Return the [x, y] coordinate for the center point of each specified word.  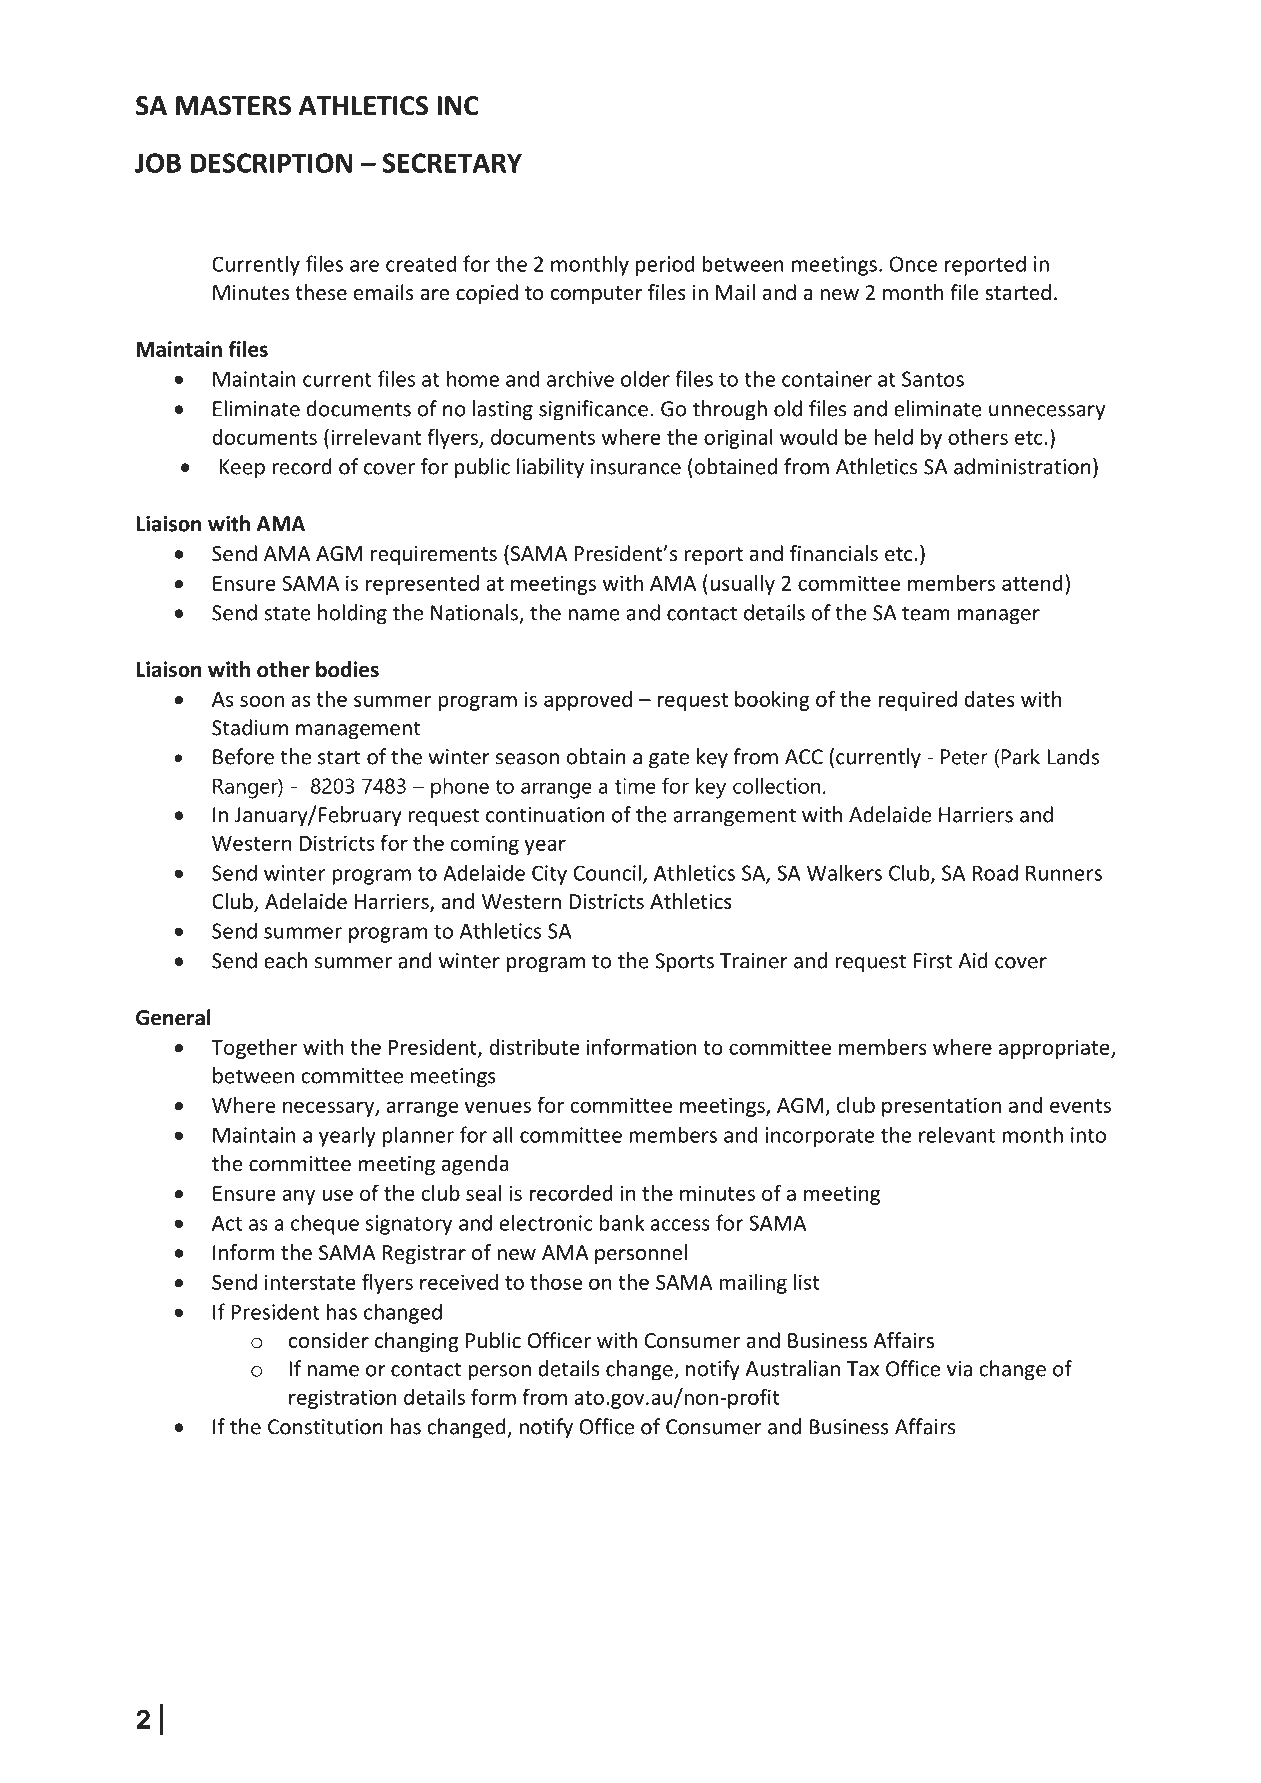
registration [342, 1399]
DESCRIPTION [271, 163]
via [959, 1369]
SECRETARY [452, 163]
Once [913, 264]
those [556, 1282]
